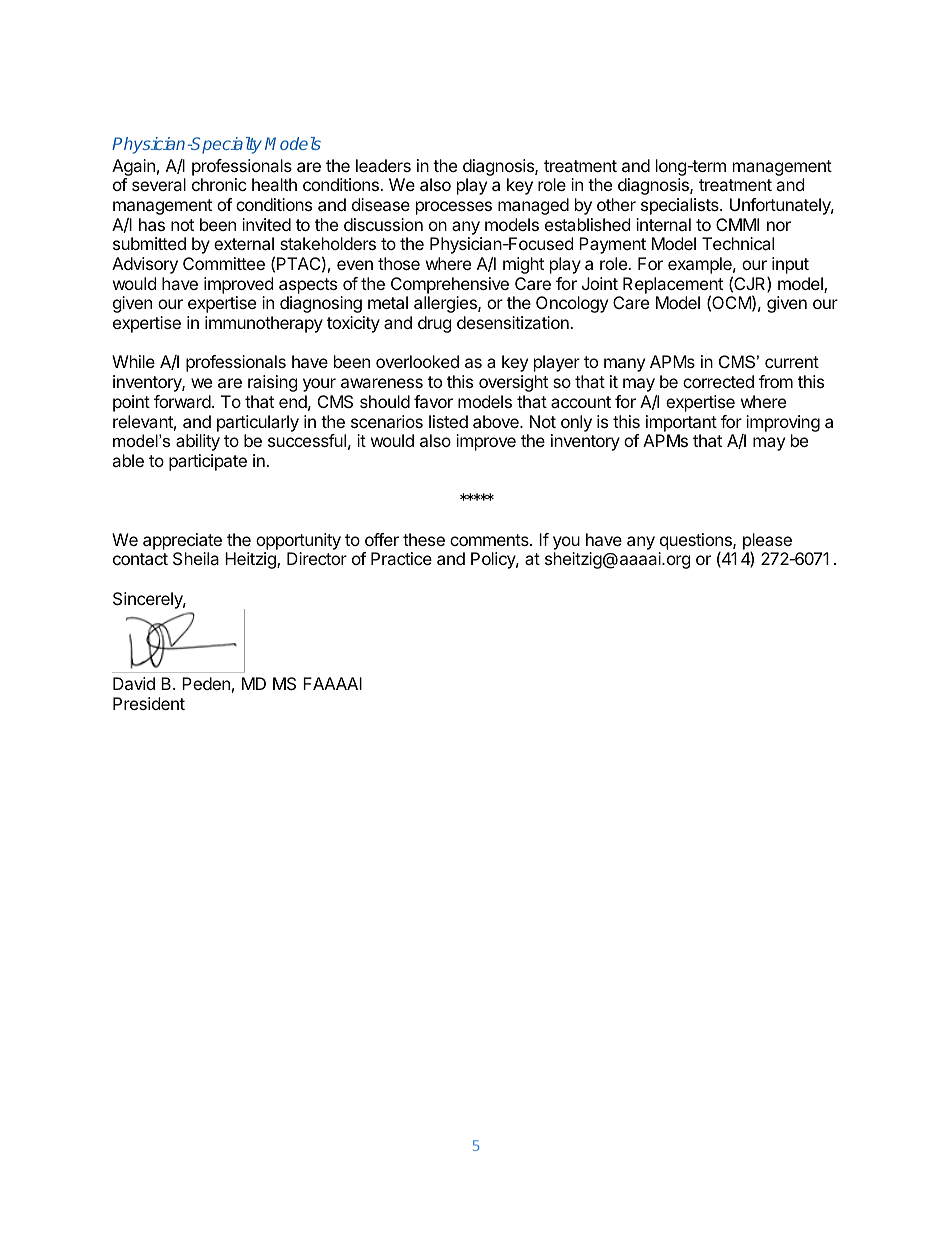 This document has width=952, height=1233. Describe the element at coordinates (149, 703) in the document. I see `President` at that location.
